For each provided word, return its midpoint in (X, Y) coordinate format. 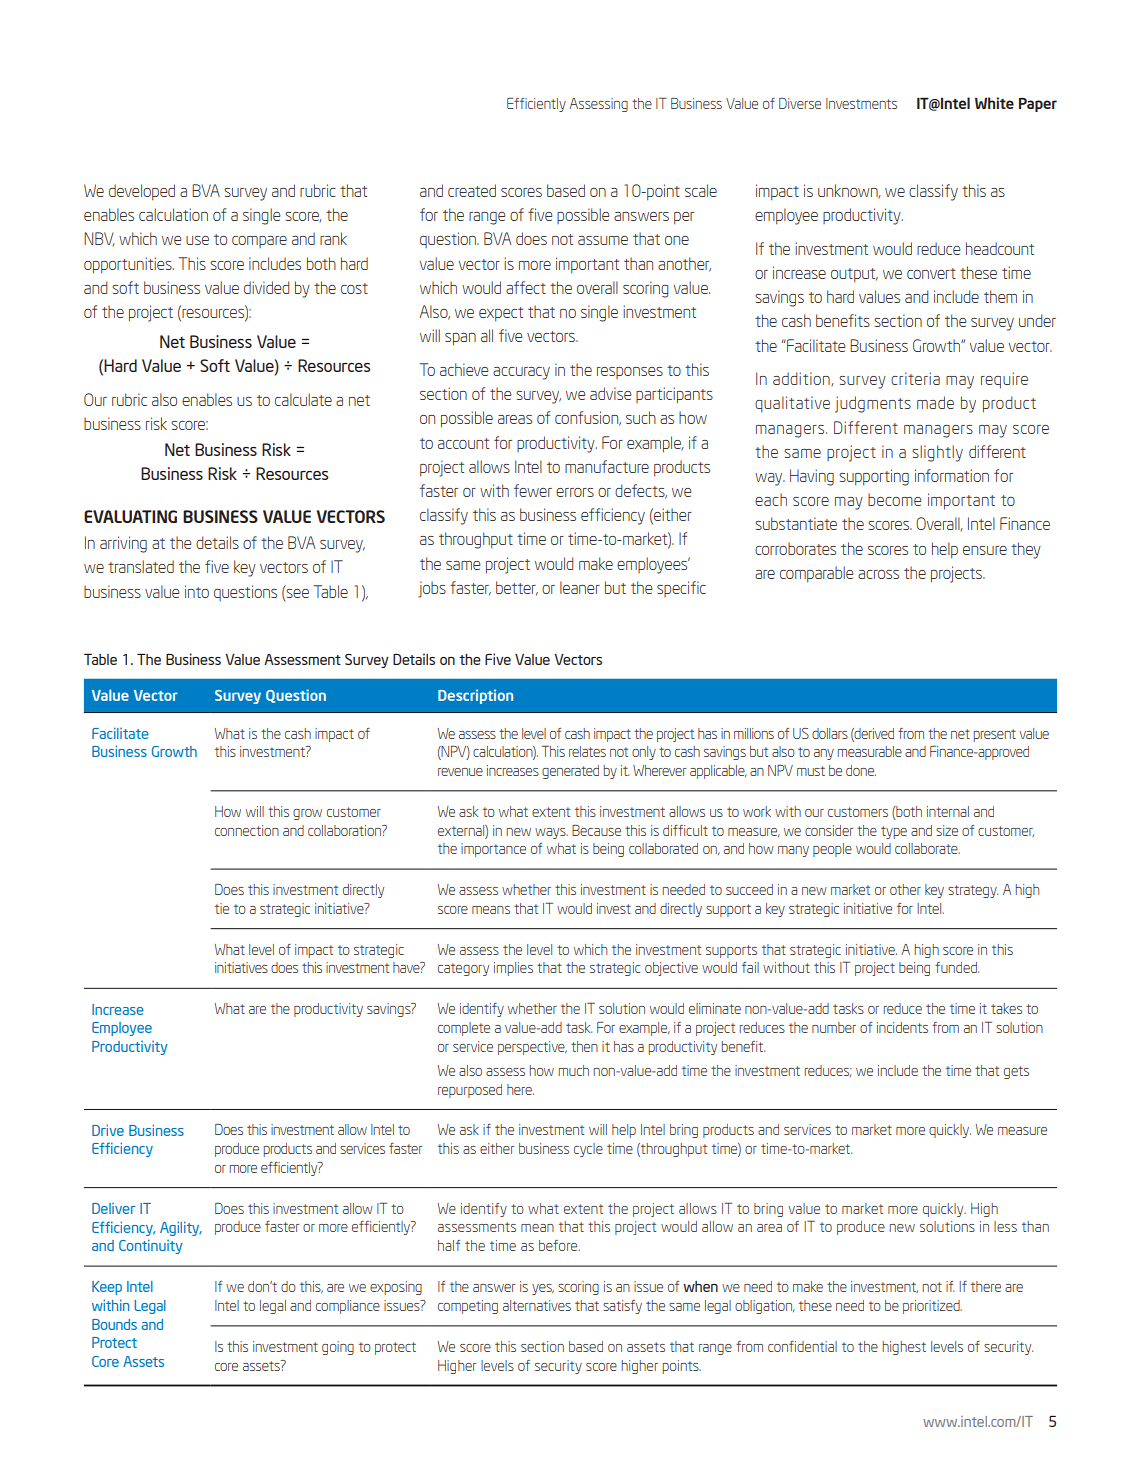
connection (247, 830)
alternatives (537, 1305)
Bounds (114, 1324)
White (994, 103)
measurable (870, 751)
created (472, 190)
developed (142, 192)
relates (587, 751)
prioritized (932, 1307)
